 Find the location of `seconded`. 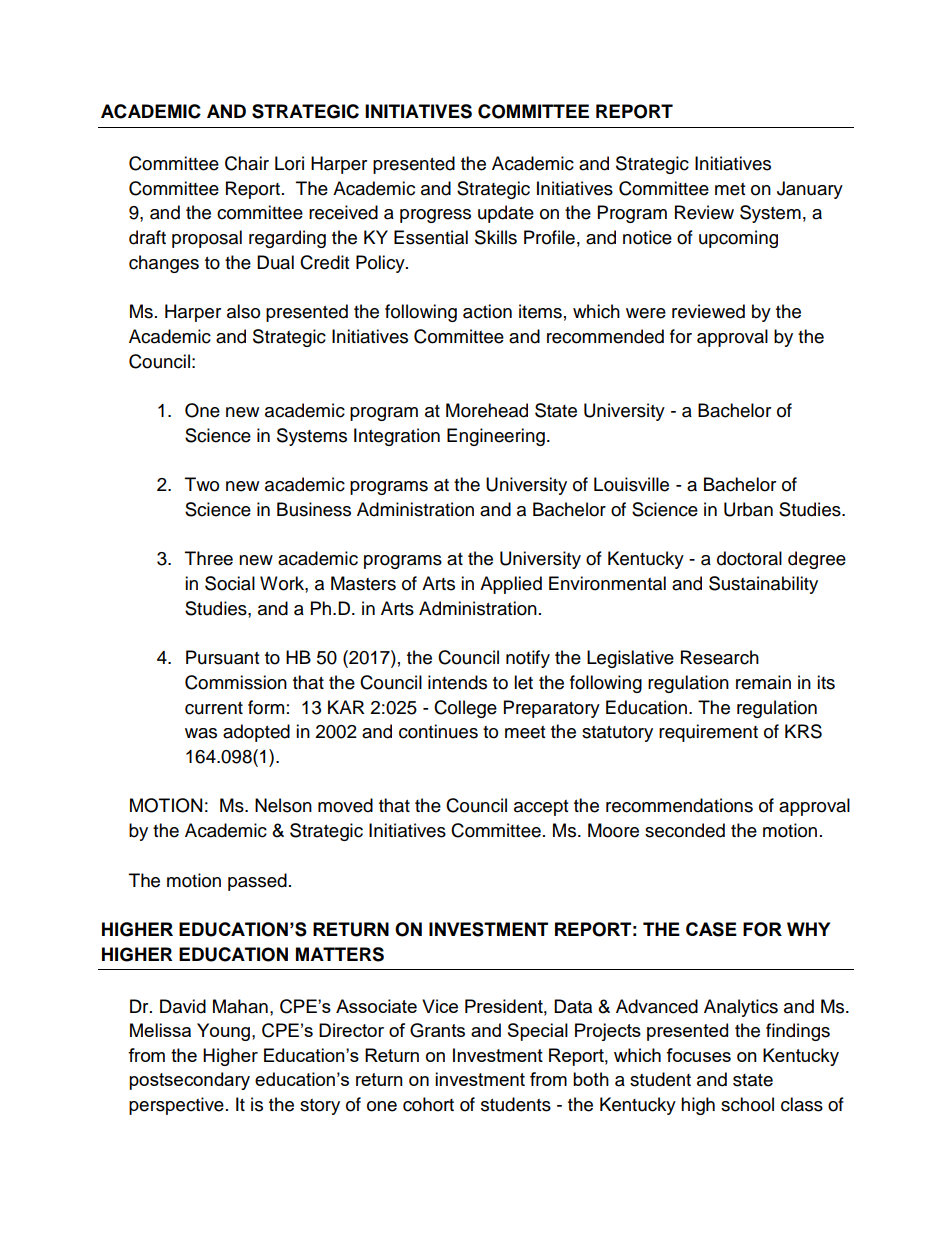

seconded is located at coordinates (685, 830).
